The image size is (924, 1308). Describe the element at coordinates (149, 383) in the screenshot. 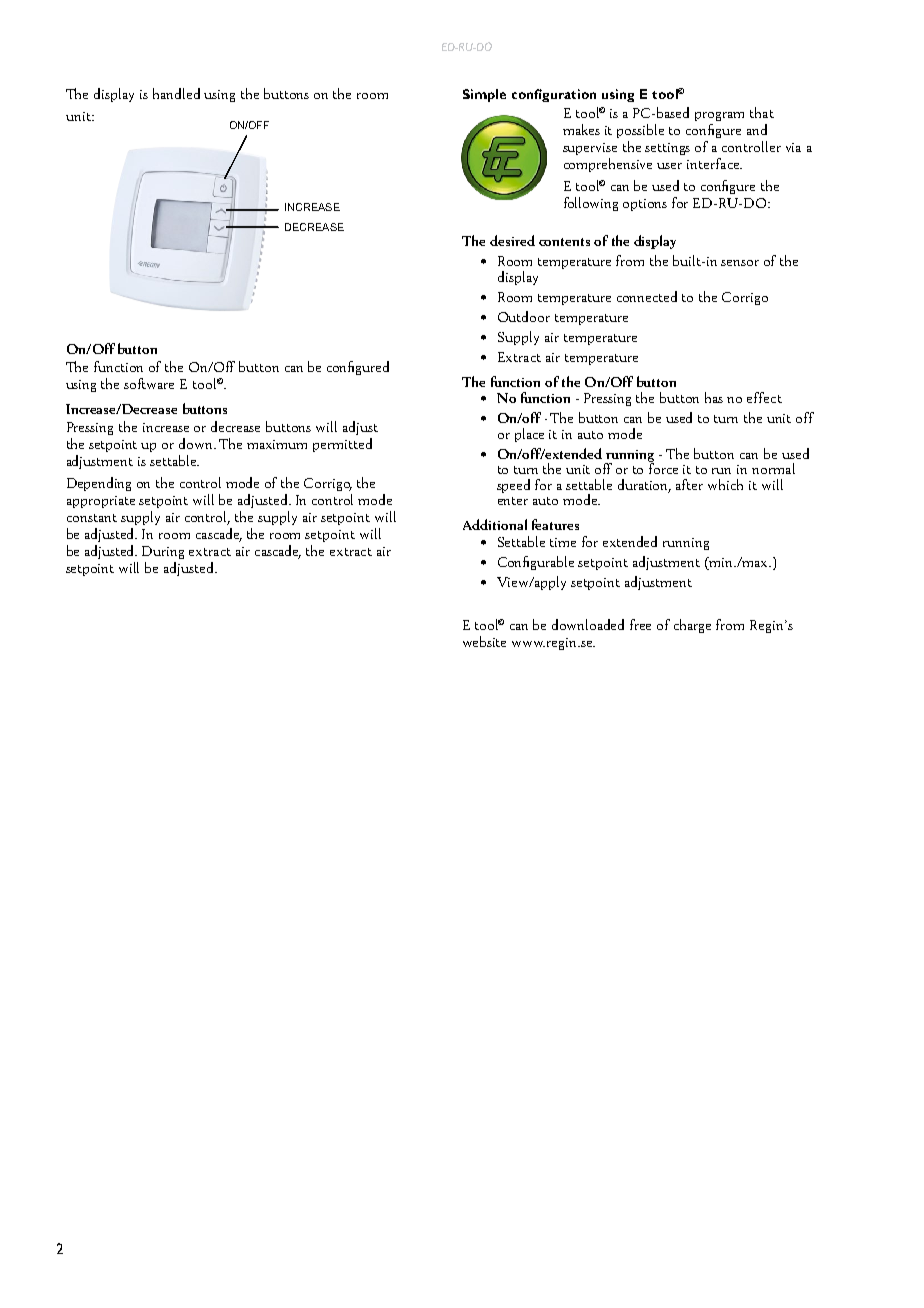

I see `software` at that location.
